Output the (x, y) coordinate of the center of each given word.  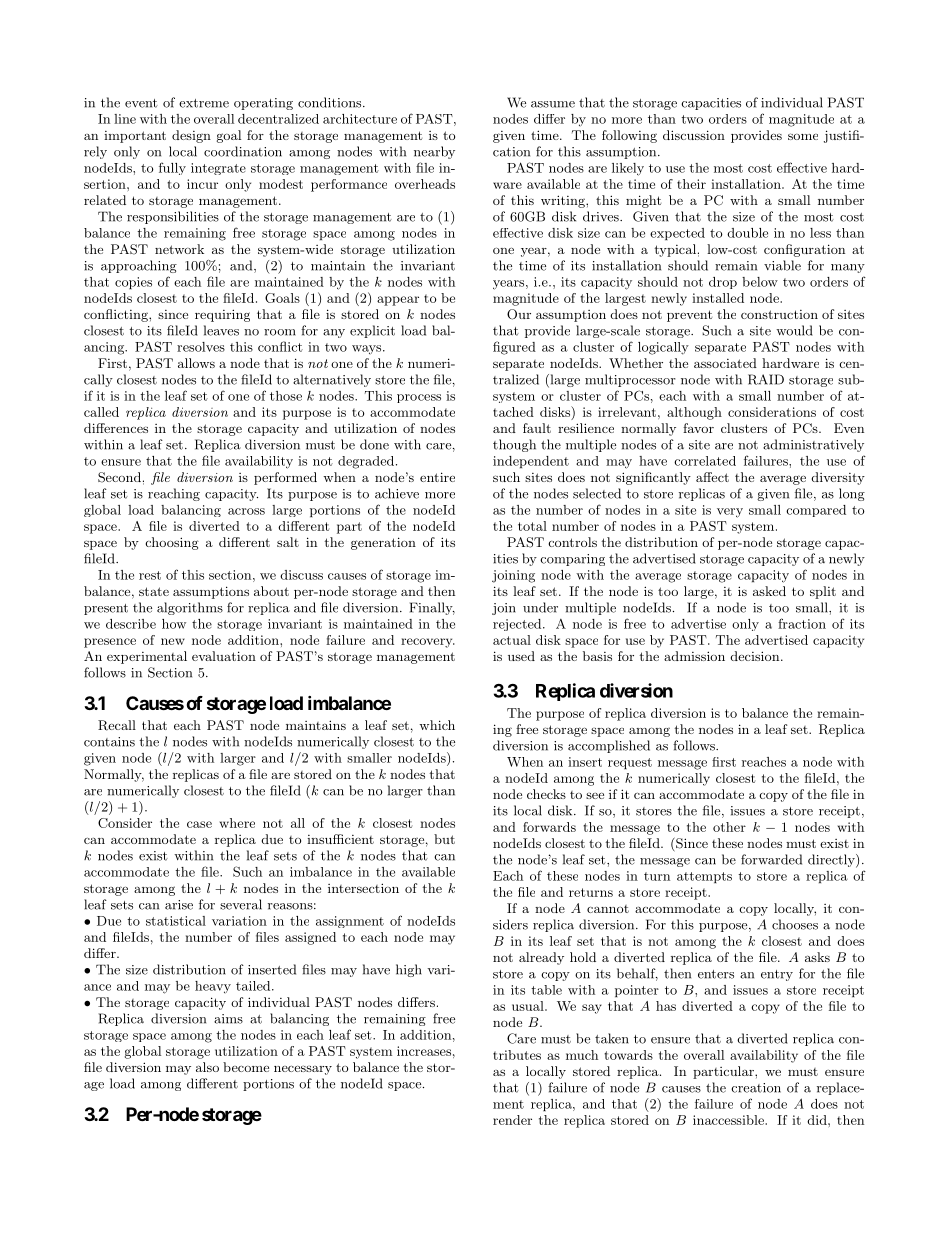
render (512, 1120)
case (199, 824)
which (437, 725)
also (207, 1067)
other (729, 827)
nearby (434, 152)
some (803, 136)
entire (437, 477)
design (191, 136)
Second (119, 477)
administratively (813, 445)
